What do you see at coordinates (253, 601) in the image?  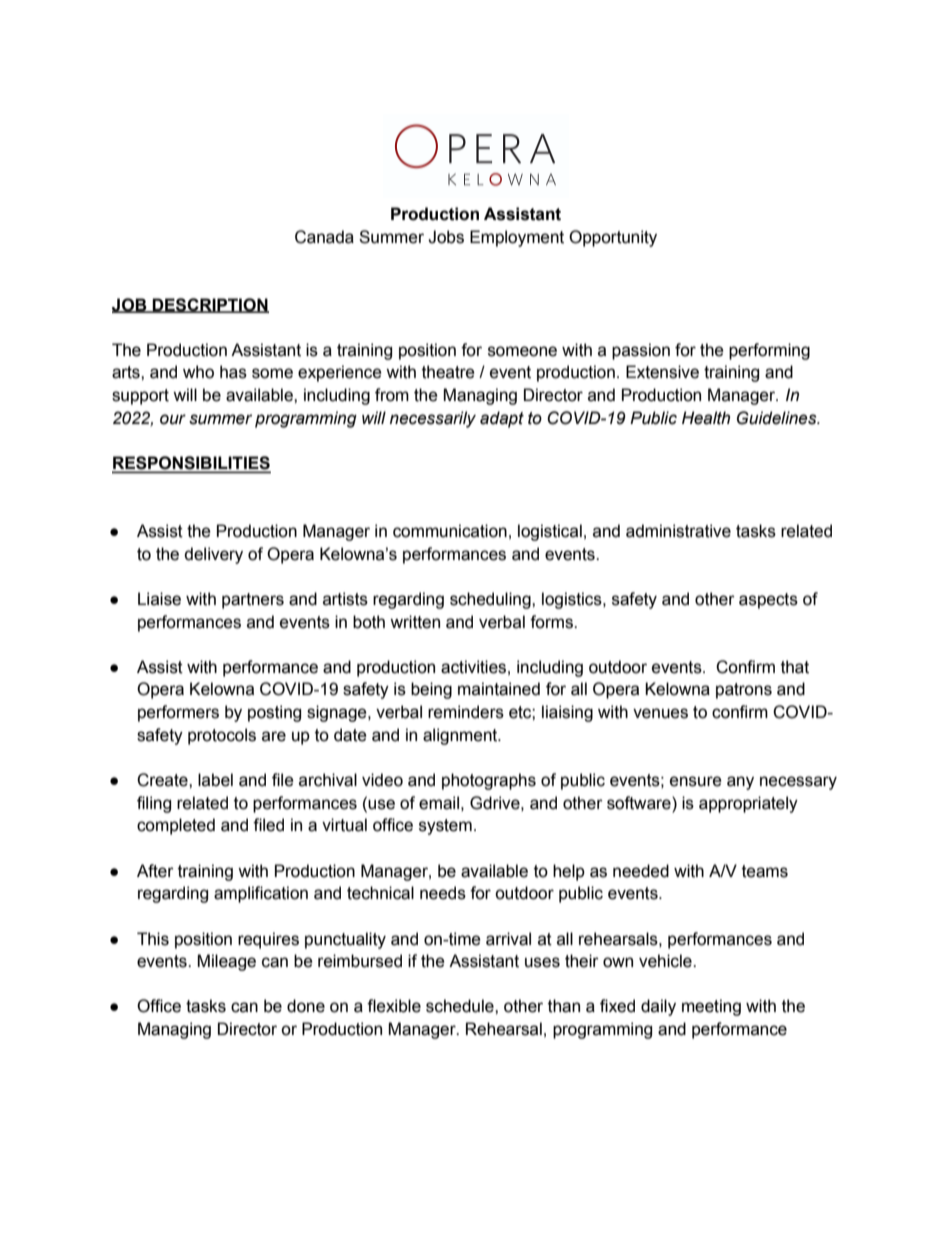 I see `partners` at bounding box center [253, 601].
